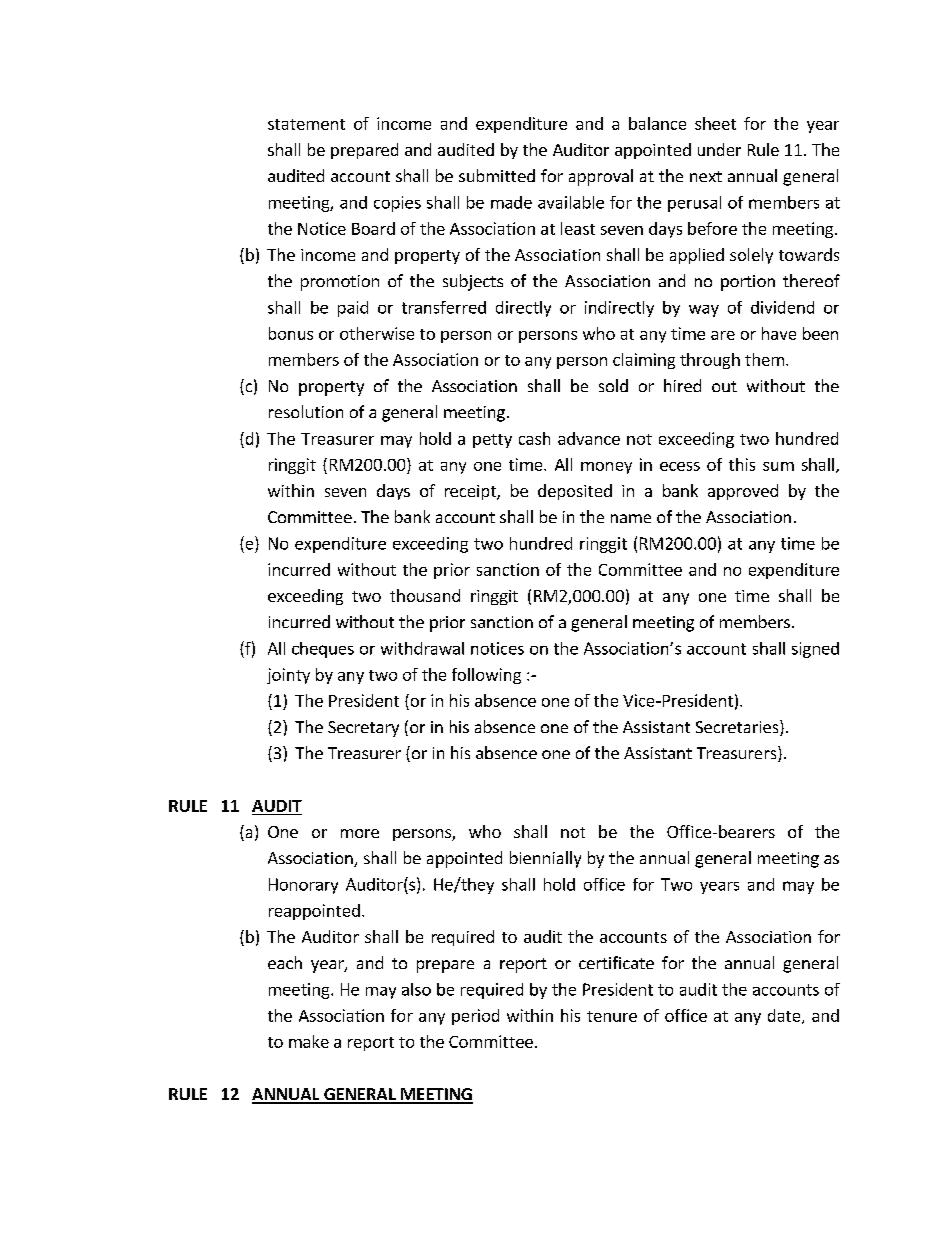  I want to click on Secretary, so click(363, 729).
